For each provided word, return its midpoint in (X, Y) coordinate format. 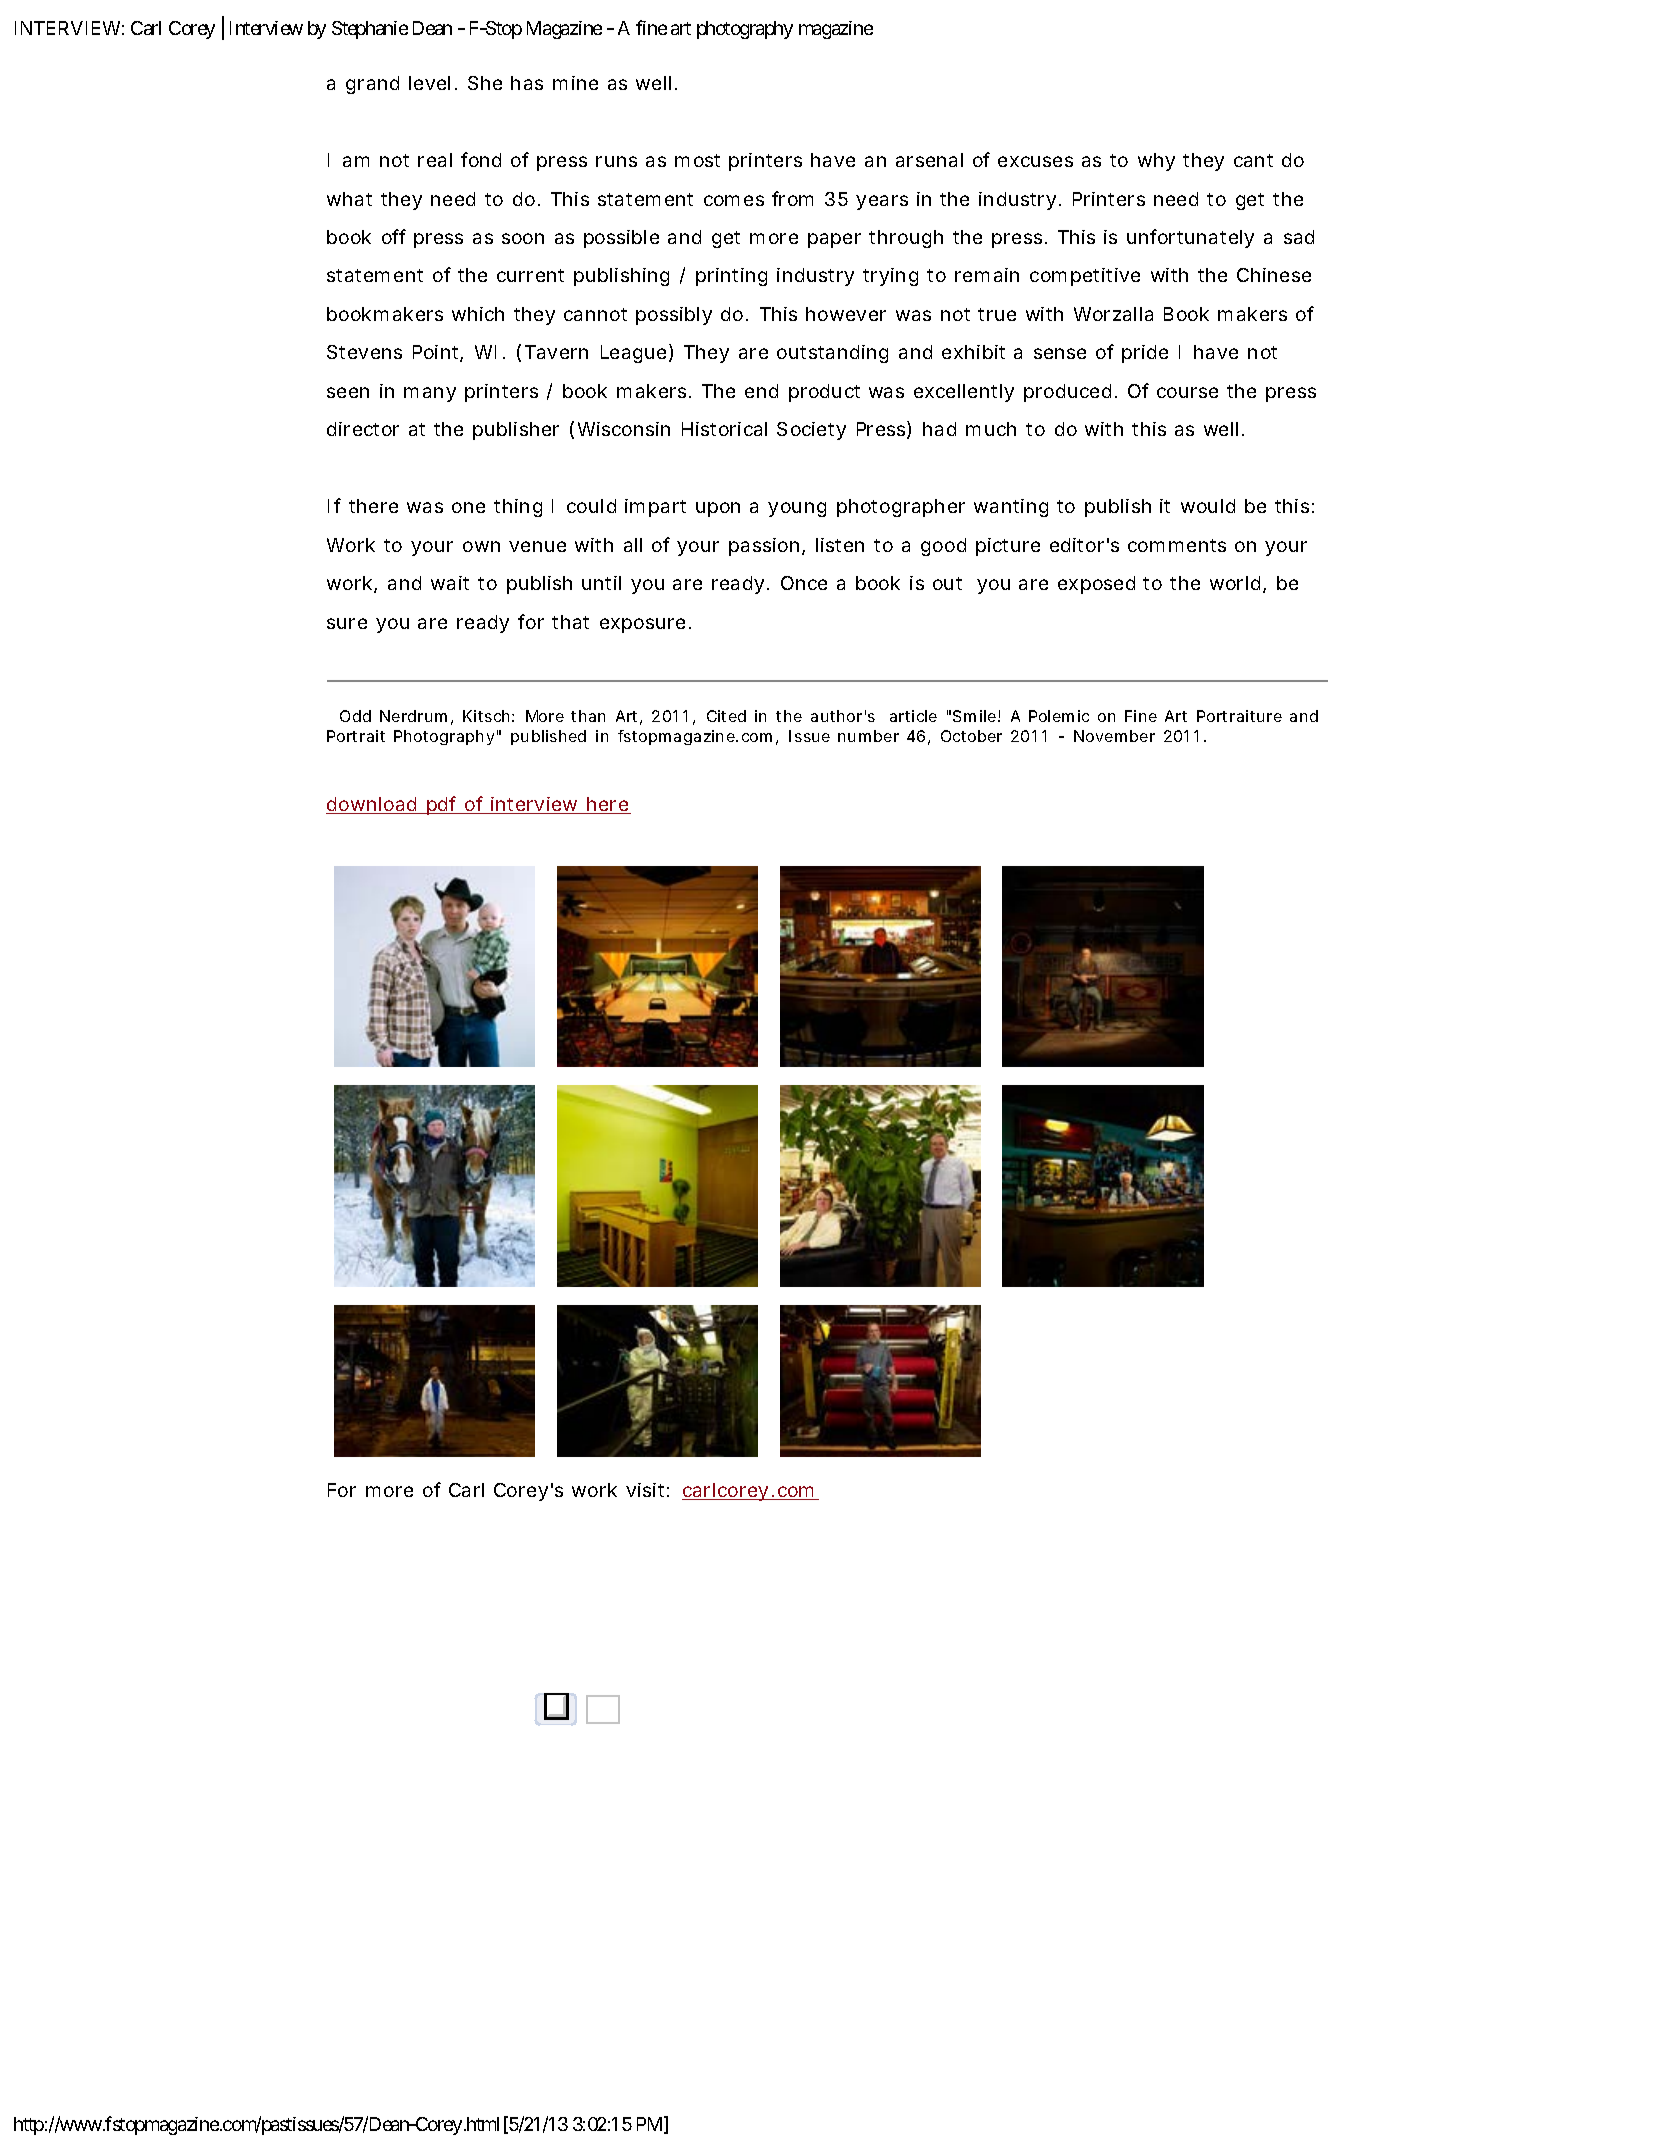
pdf (443, 805)
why (1156, 162)
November (1114, 736)
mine (575, 83)
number (868, 736)
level (429, 83)
